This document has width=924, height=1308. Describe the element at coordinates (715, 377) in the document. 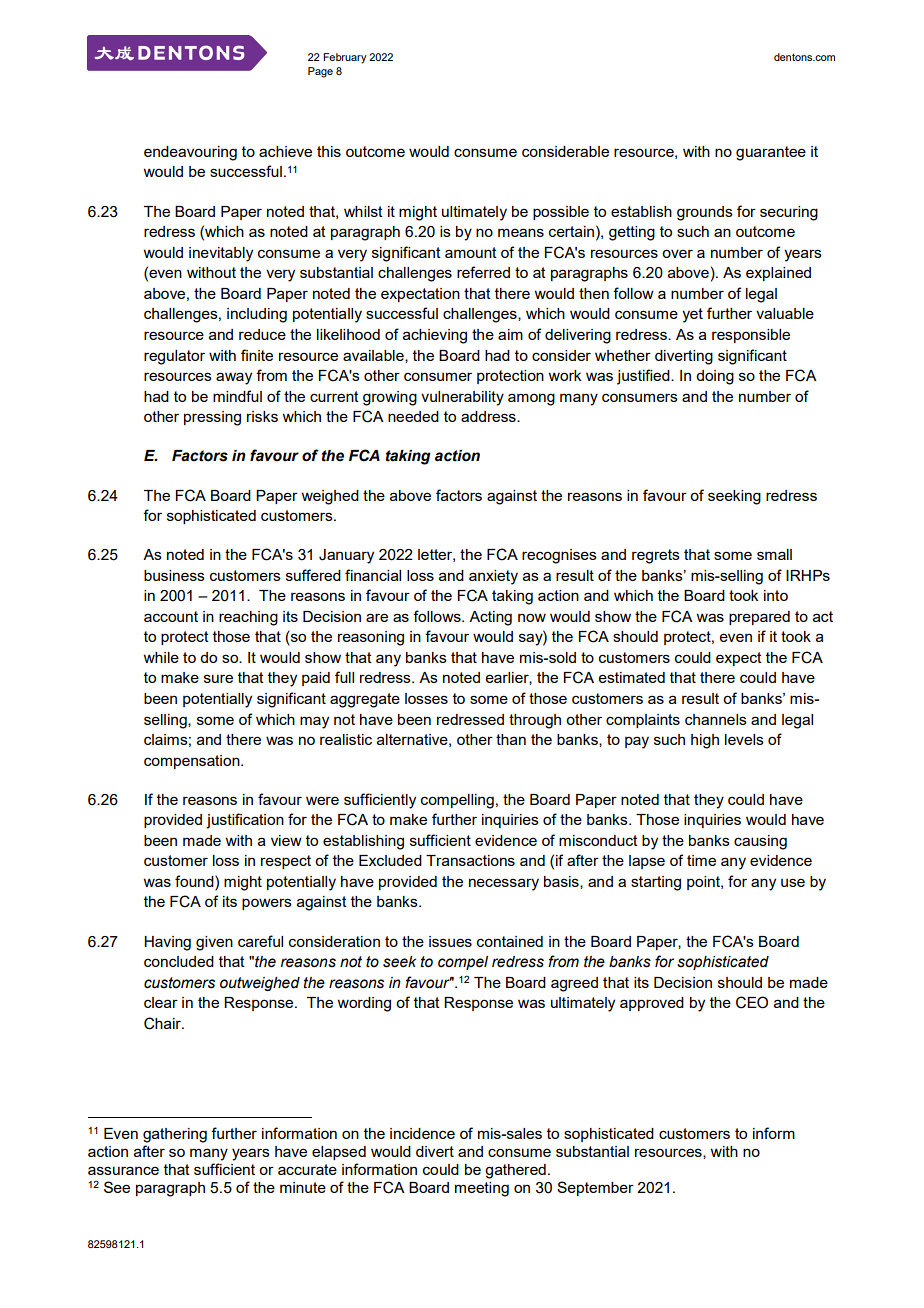

I see `doing` at that location.
